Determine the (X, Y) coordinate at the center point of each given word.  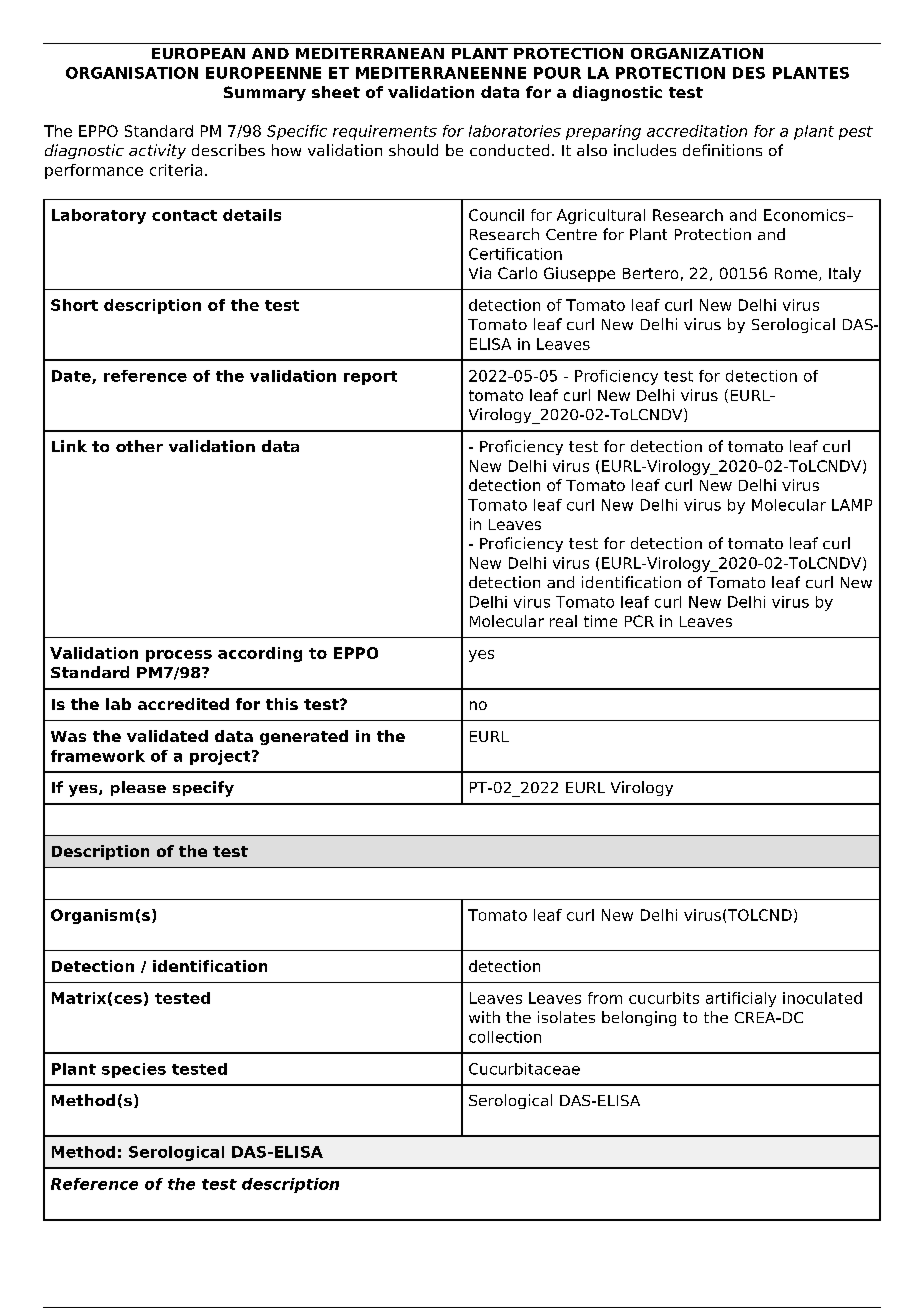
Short (74, 305)
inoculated (822, 998)
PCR (639, 621)
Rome (797, 274)
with (484, 1017)
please (138, 788)
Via (480, 273)
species (134, 1070)
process (179, 656)
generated (304, 737)
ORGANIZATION (697, 53)
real (563, 621)
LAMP (852, 505)
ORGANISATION (132, 73)
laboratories (515, 131)
